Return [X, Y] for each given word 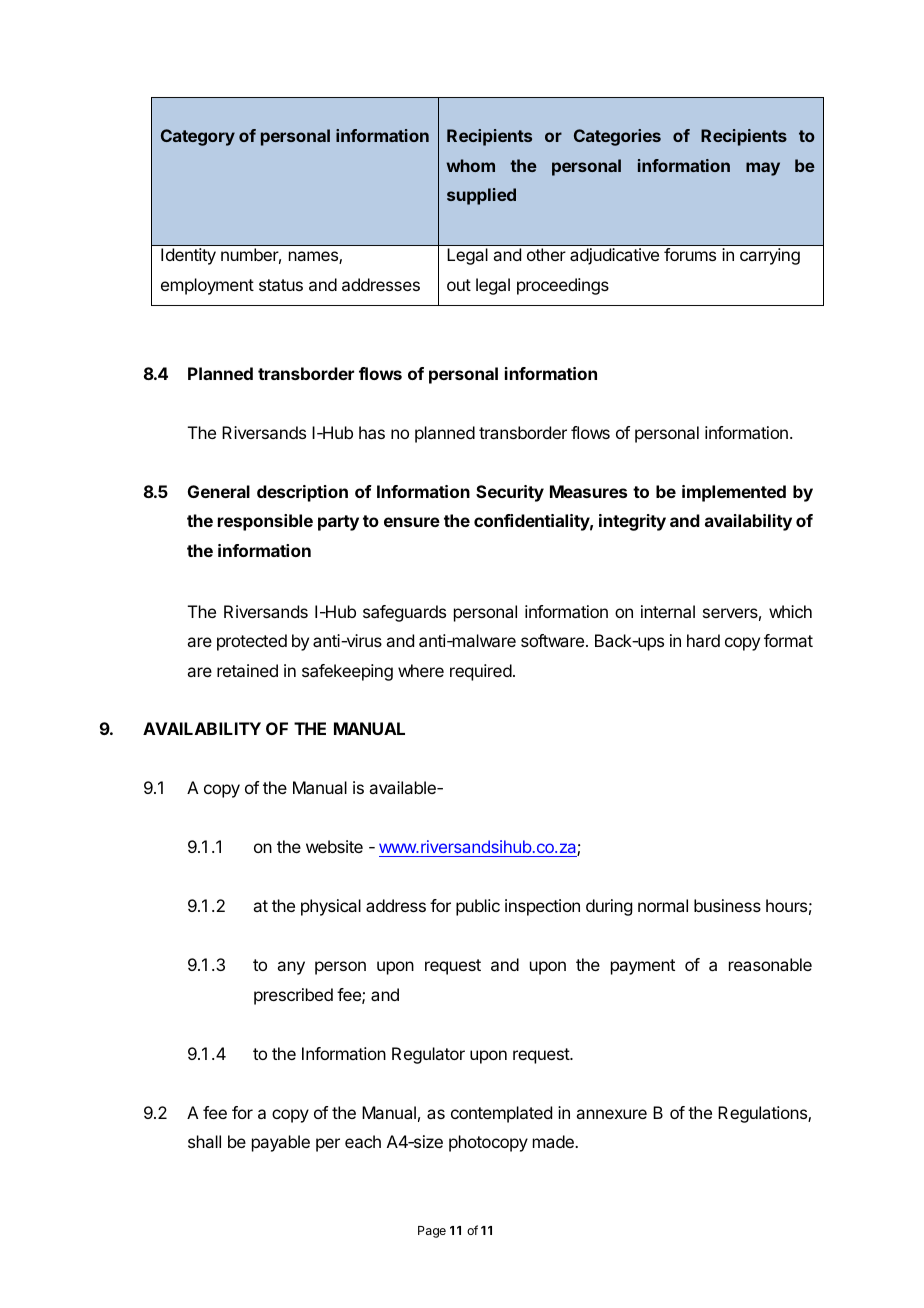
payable [281, 1143]
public [478, 907]
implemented [734, 493]
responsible [265, 522]
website [334, 846]
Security [510, 493]
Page [432, 1232]
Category [198, 137]
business [727, 905]
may [763, 169]
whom [470, 165]
